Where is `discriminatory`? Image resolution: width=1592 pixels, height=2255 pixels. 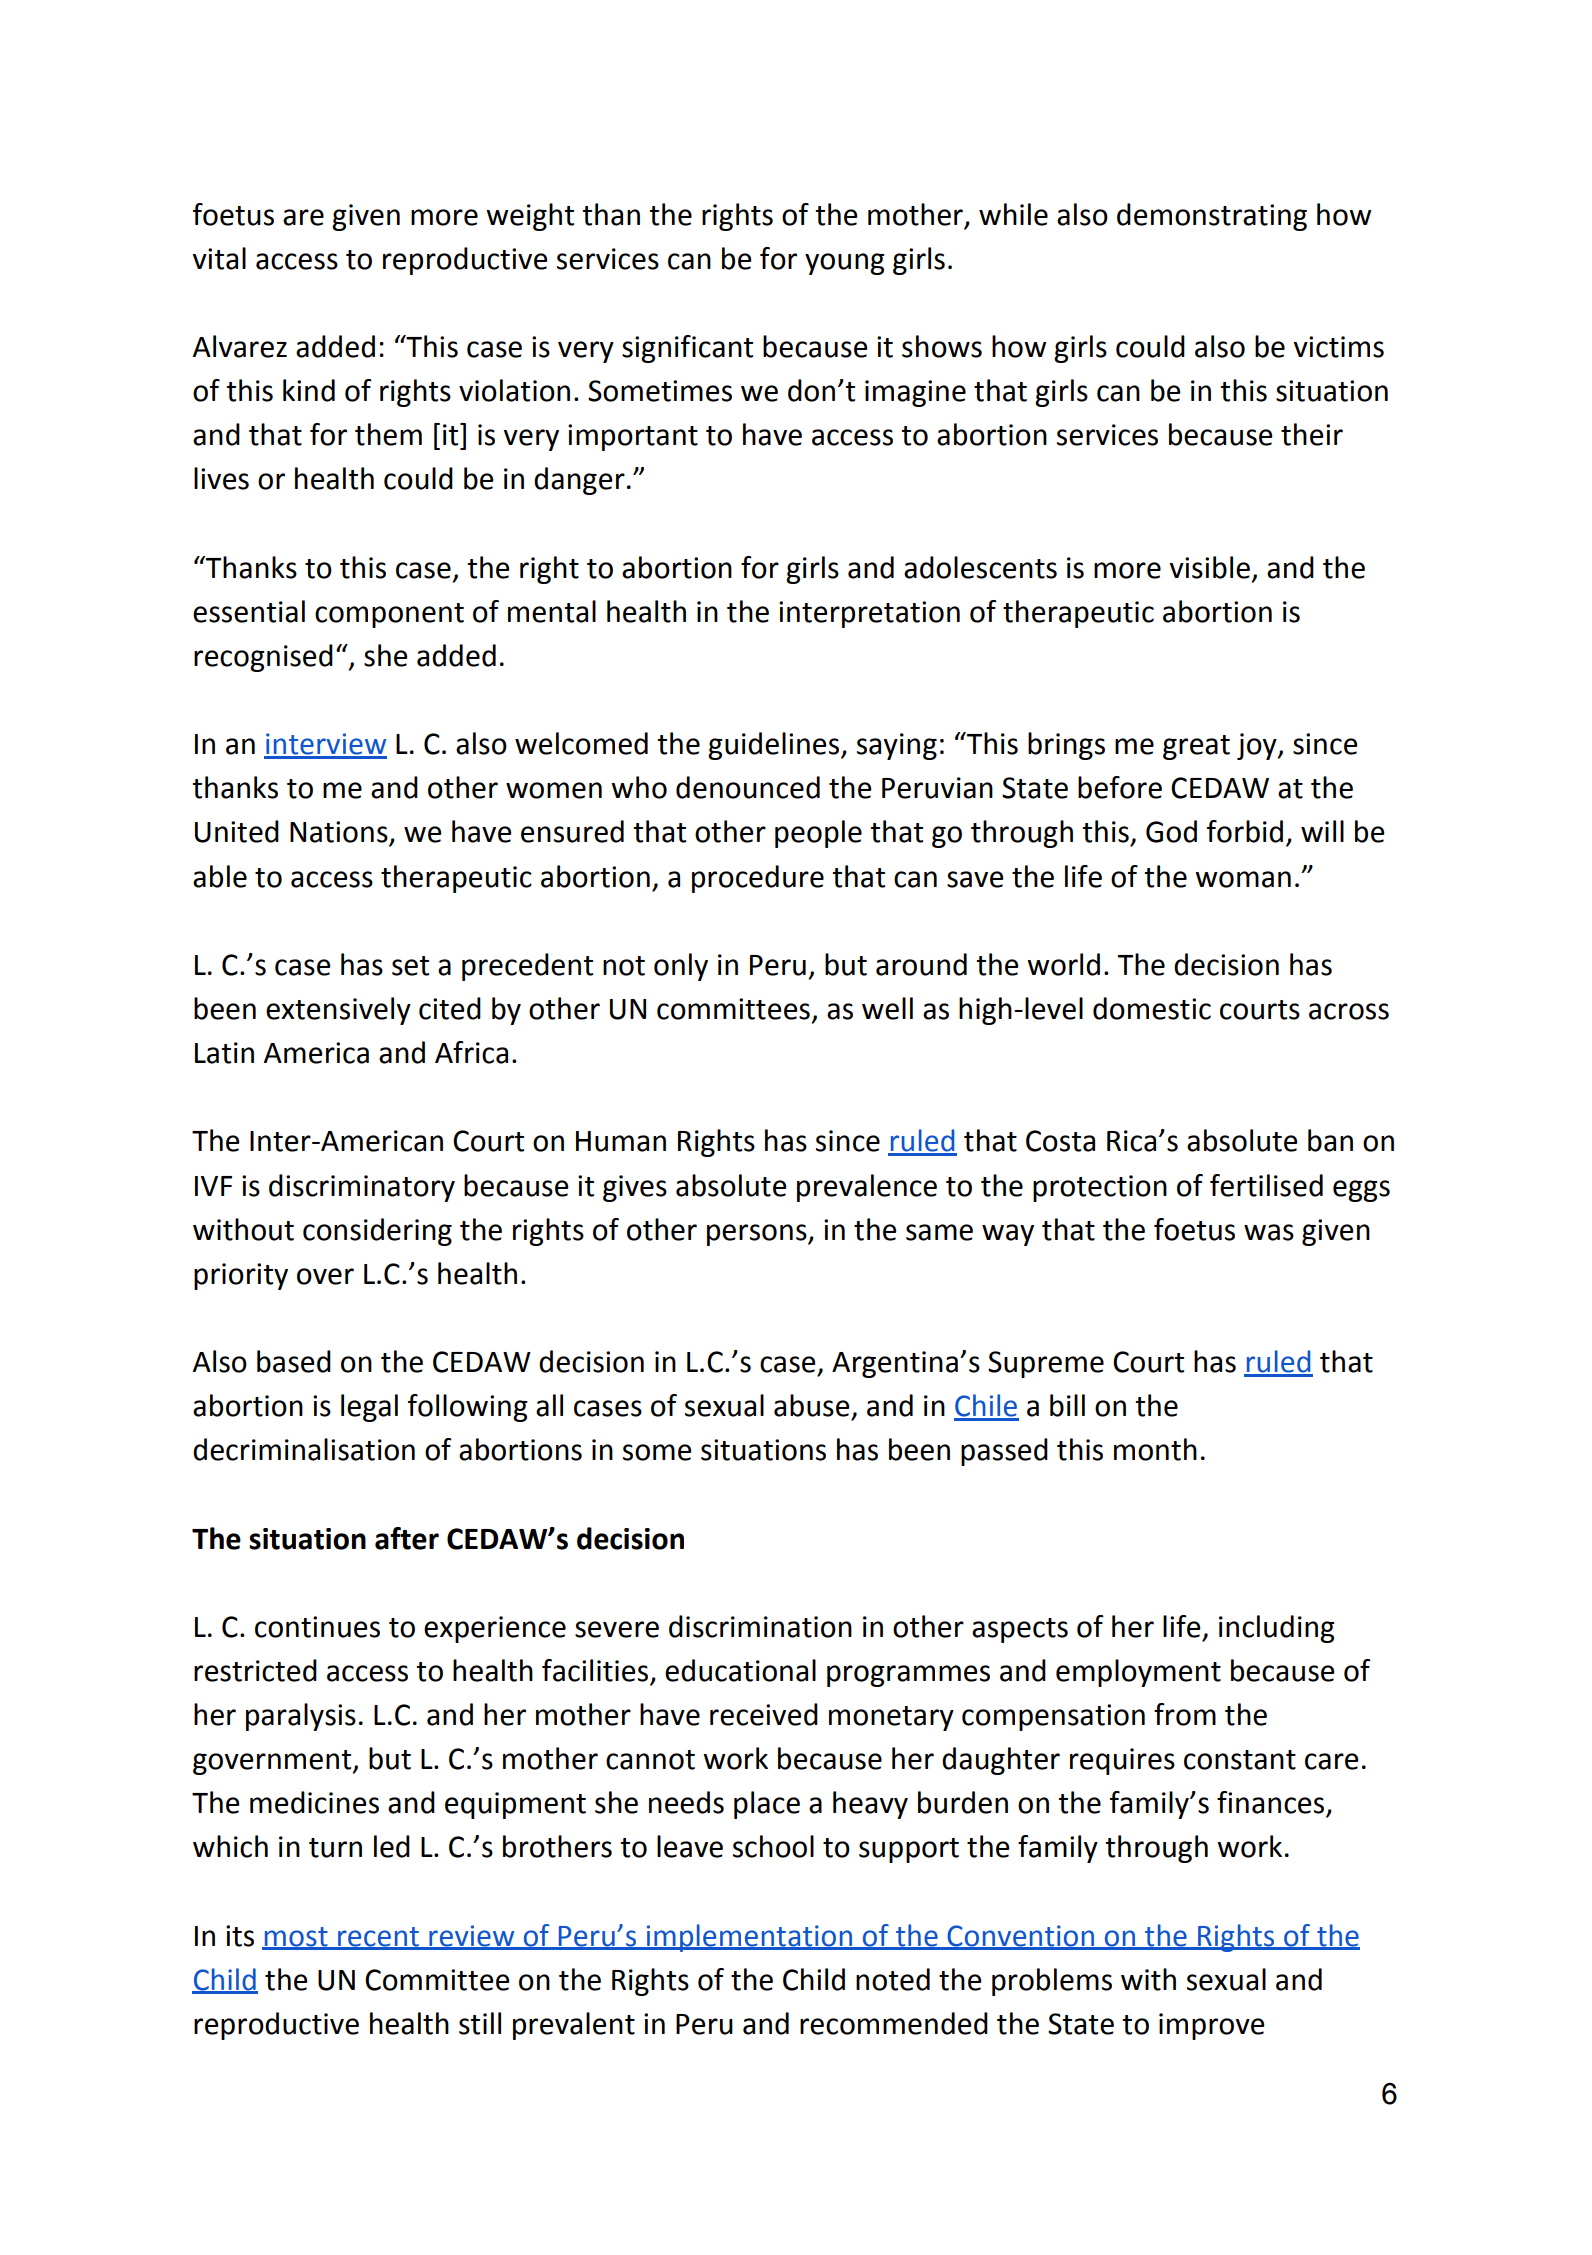
discriminatory is located at coordinates (362, 1188).
